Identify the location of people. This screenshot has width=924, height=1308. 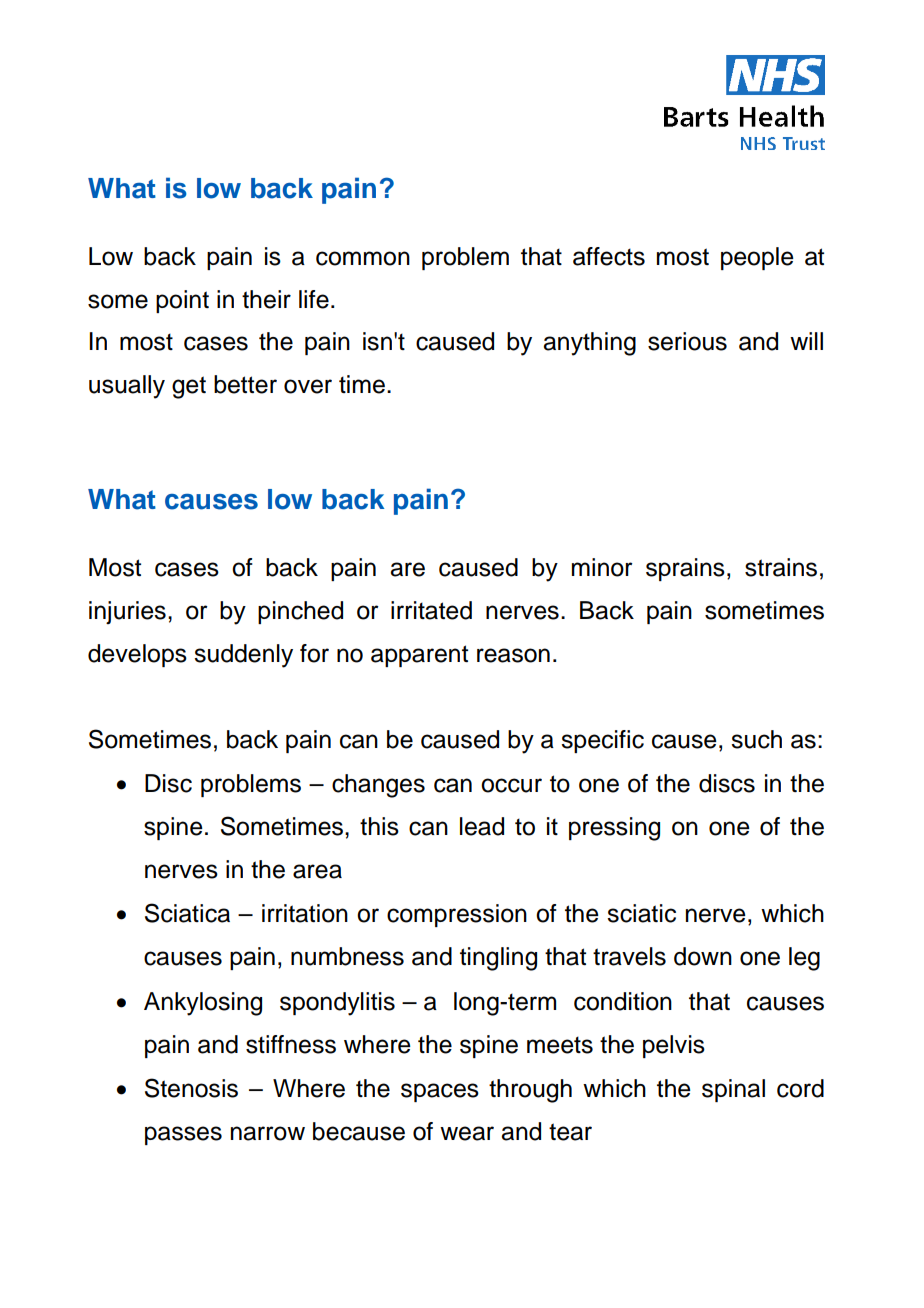
(757, 258).
